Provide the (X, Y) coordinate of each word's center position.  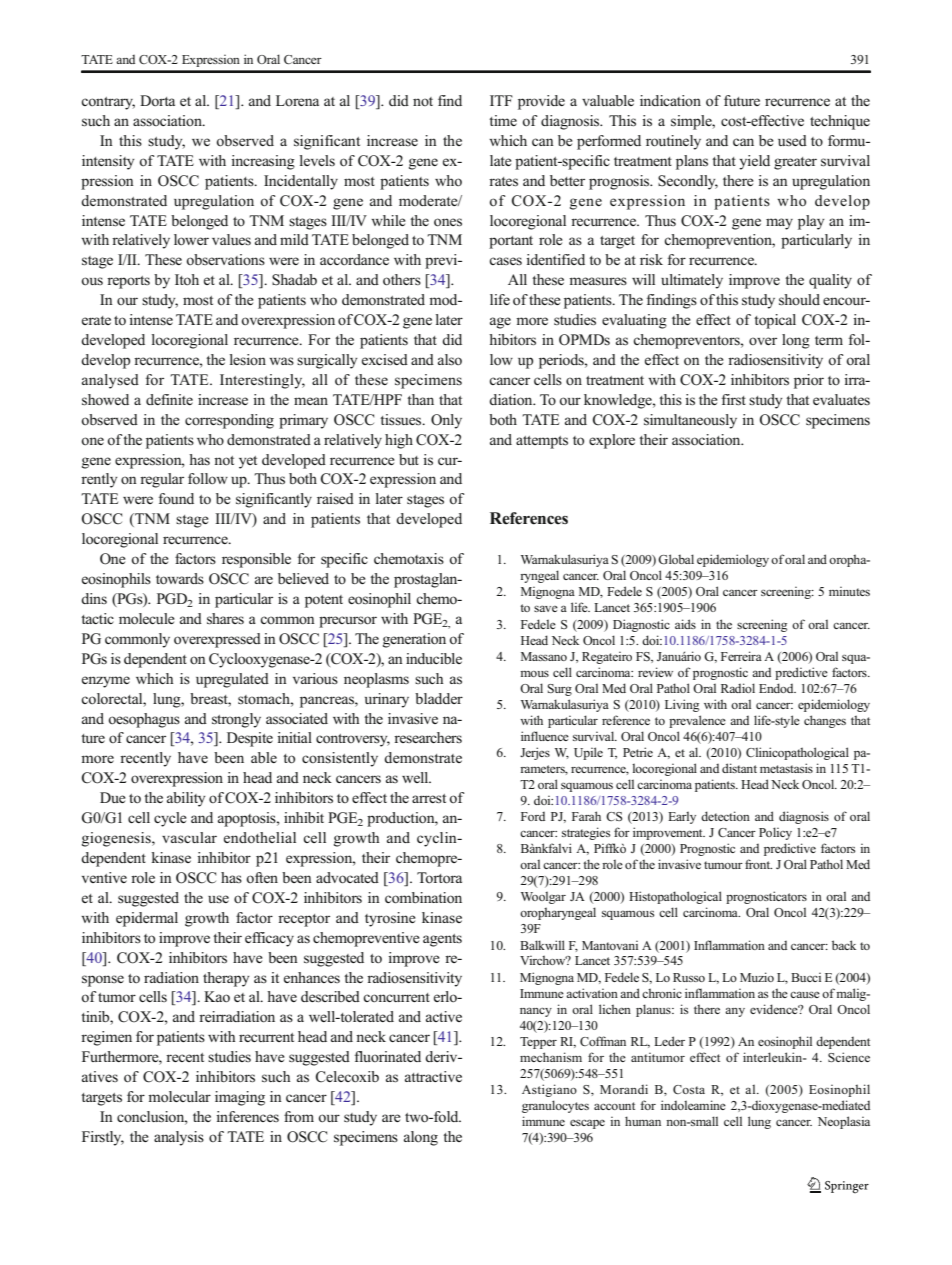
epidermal (147, 919)
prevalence (697, 721)
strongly (236, 720)
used (792, 140)
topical (775, 321)
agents (442, 940)
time (503, 120)
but (409, 459)
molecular (179, 1097)
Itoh (187, 279)
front (758, 864)
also (450, 360)
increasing (263, 162)
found (176, 498)
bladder (439, 698)
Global (676, 559)
